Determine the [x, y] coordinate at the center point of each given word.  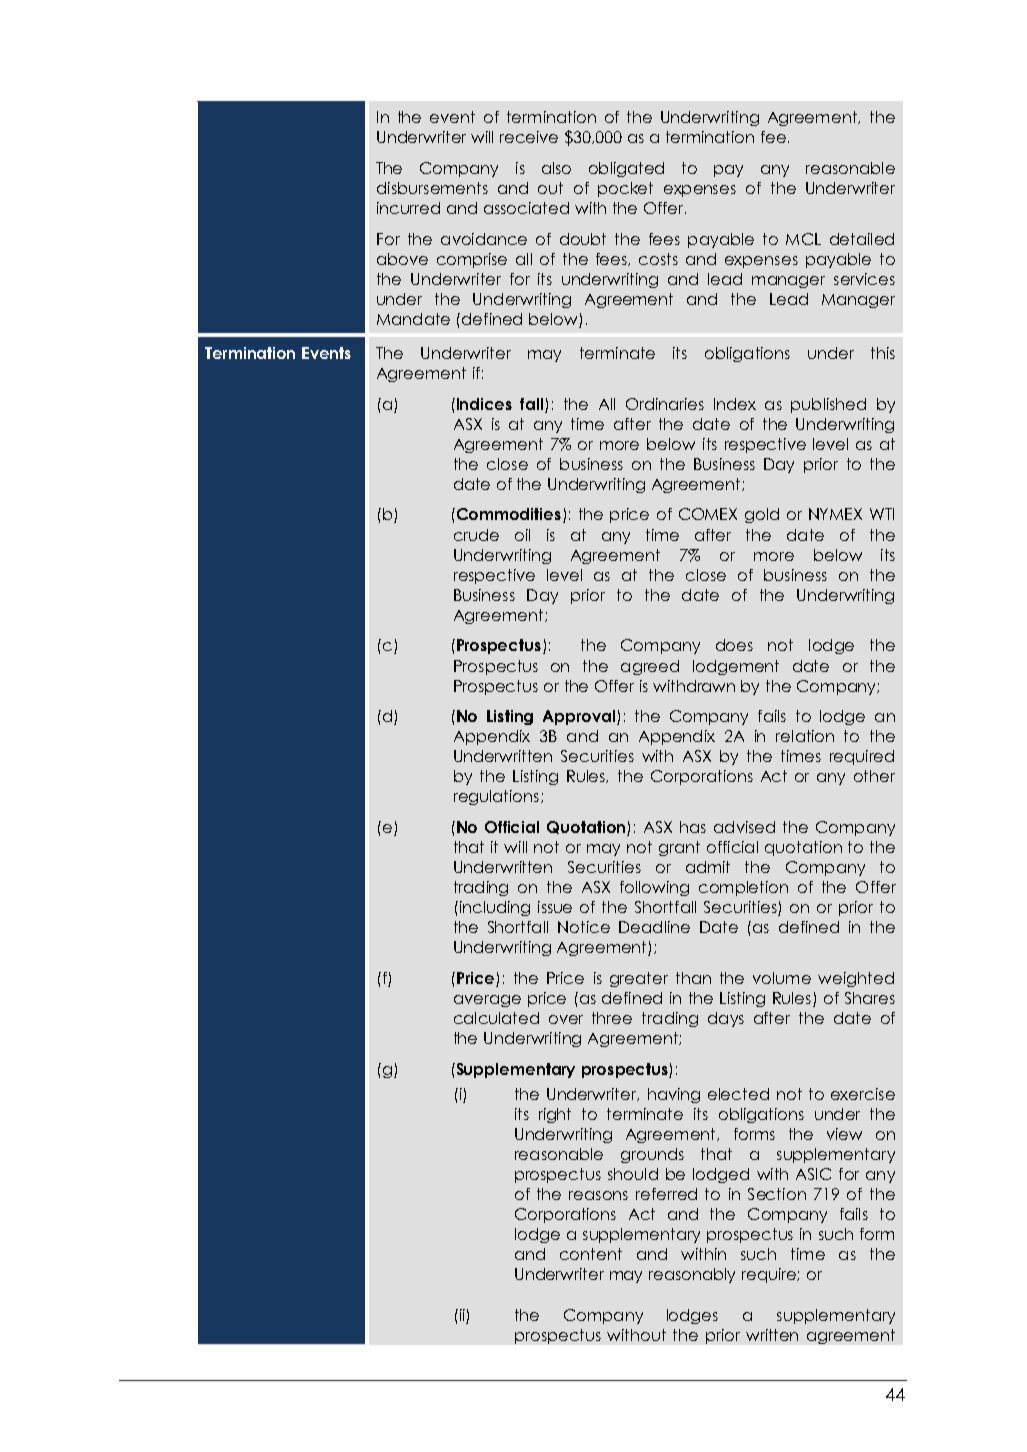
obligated [626, 169]
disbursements [432, 188]
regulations [496, 797]
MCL [803, 239]
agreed [650, 667]
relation [805, 736]
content [591, 1254]
